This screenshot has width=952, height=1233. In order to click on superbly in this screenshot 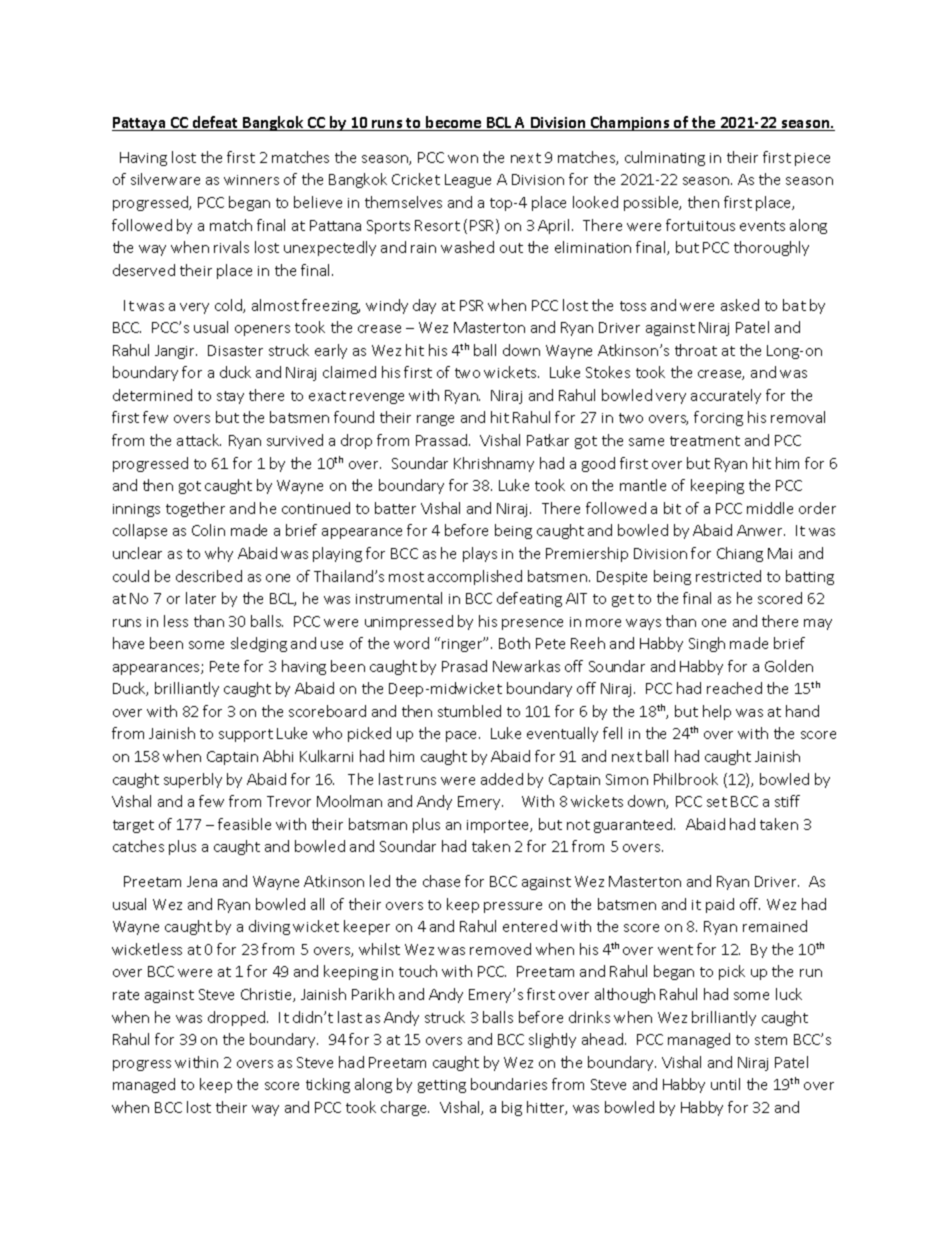, I will do `click(193, 780)`.
